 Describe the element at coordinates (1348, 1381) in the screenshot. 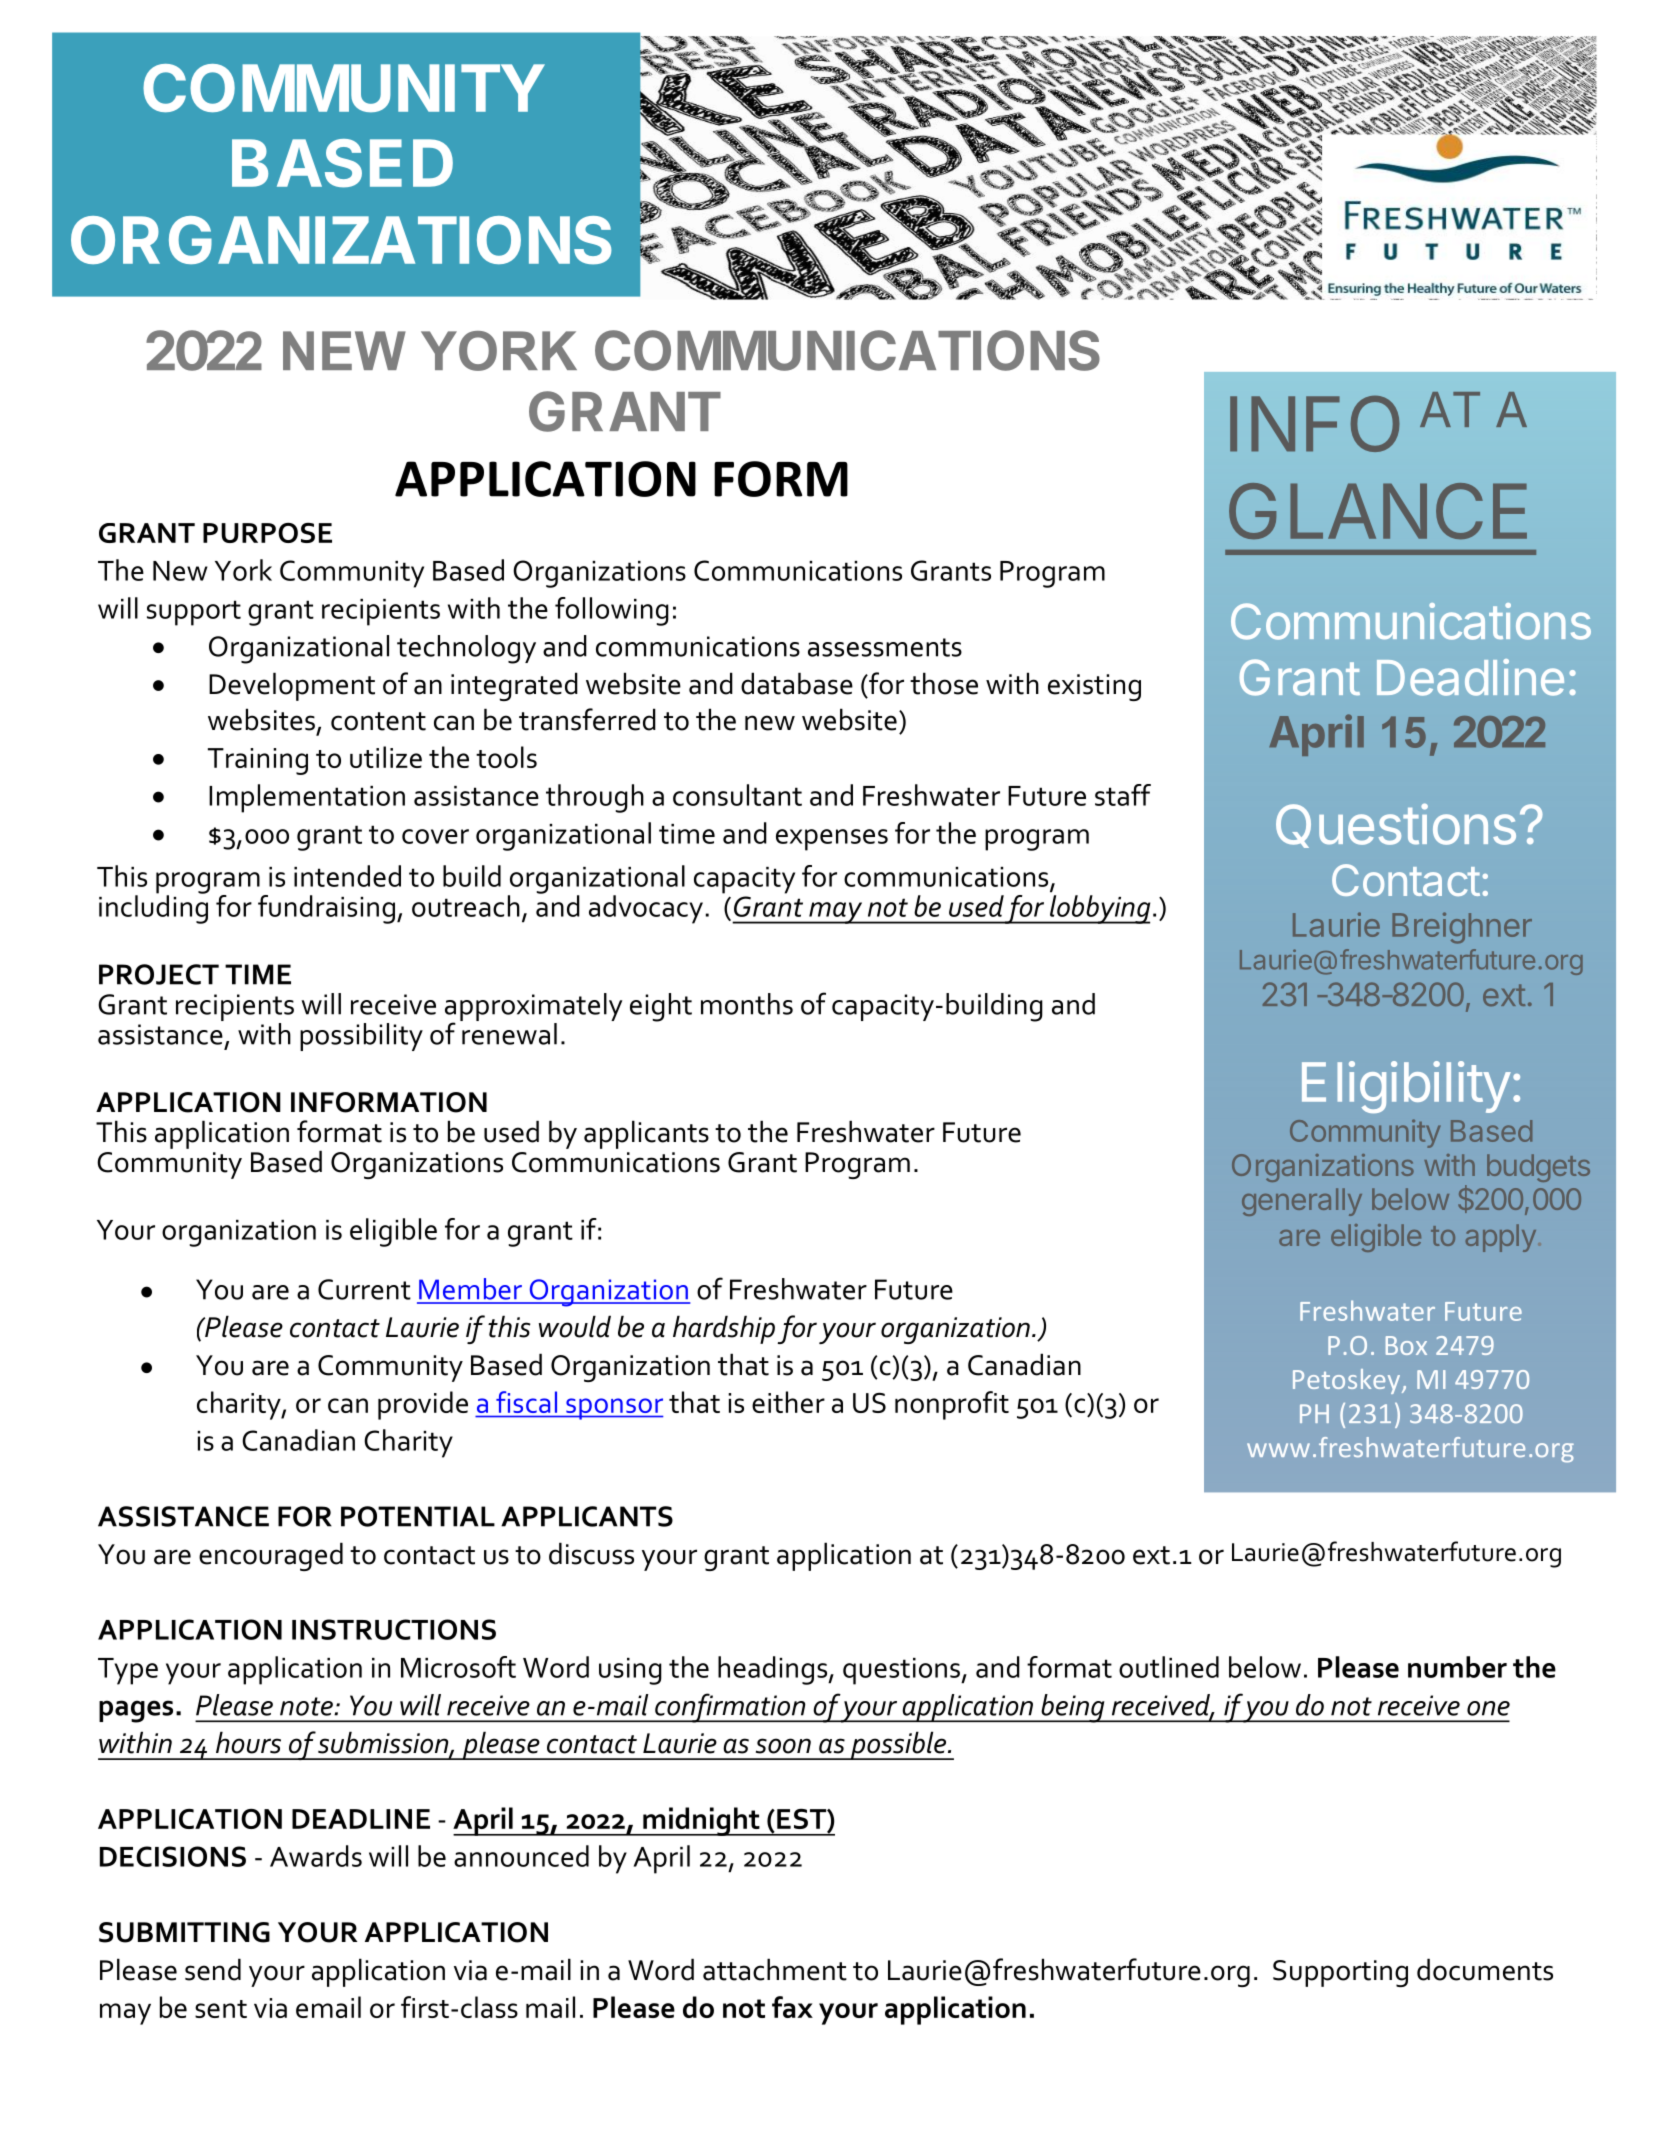

I see `Petoskey` at that location.
